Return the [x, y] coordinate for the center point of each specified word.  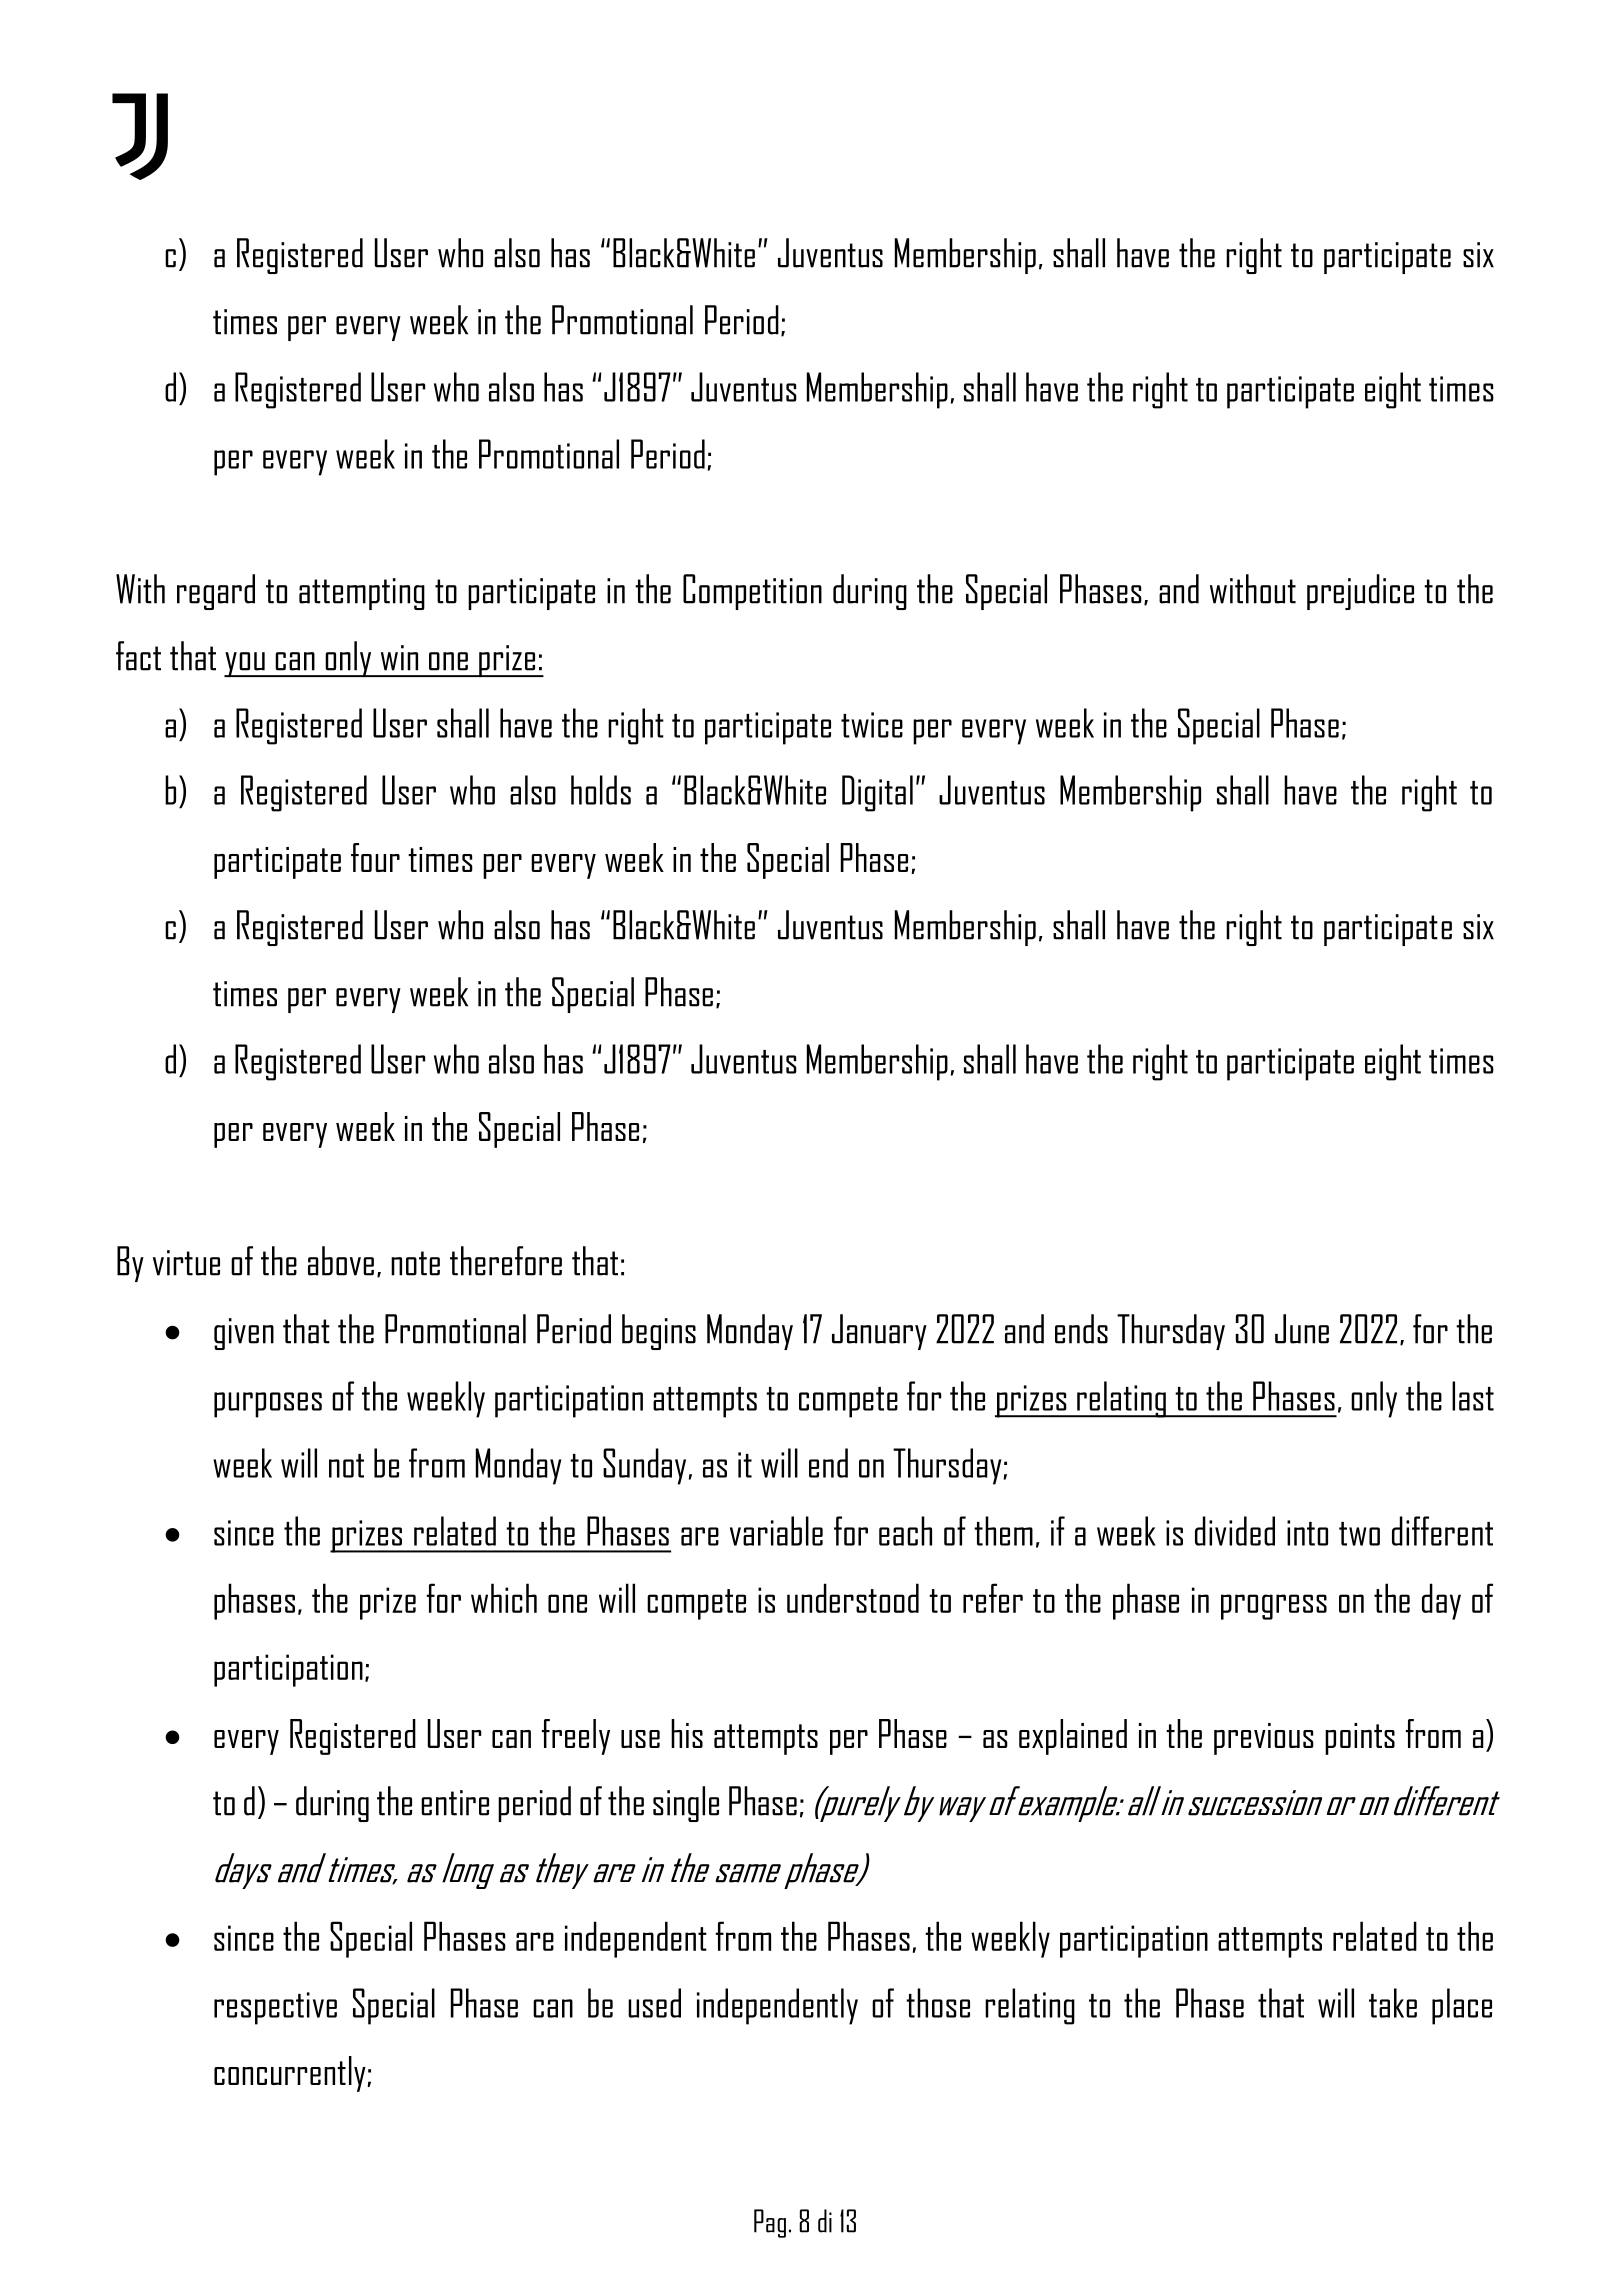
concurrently [291, 2074]
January [879, 1332]
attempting [362, 594]
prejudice [1360, 592]
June [1302, 1329]
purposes [268, 1405]
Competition [752, 592]
